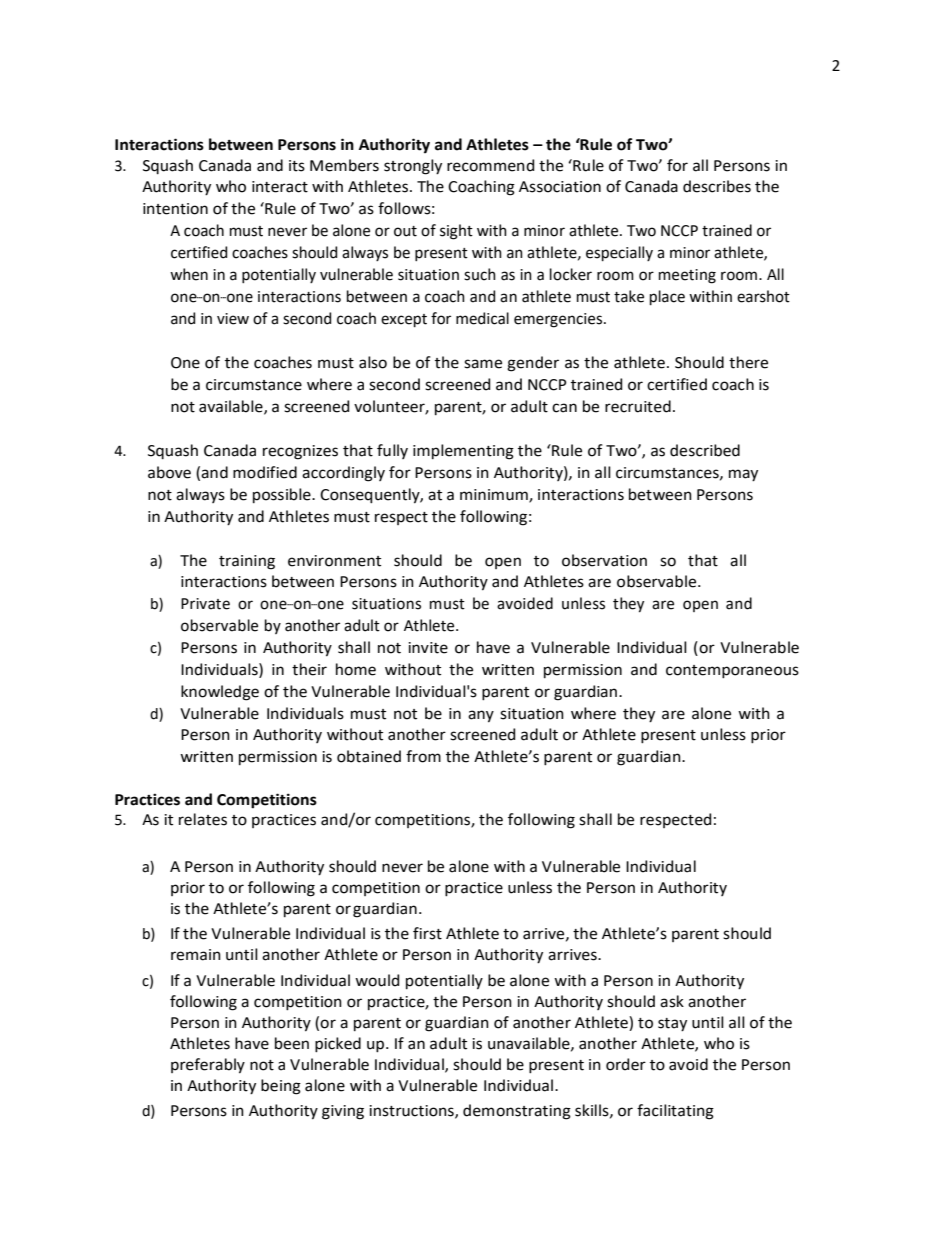 This screenshot has width=952, height=1233. Describe the element at coordinates (517, 1112) in the screenshot. I see `demonstrating` at that location.
